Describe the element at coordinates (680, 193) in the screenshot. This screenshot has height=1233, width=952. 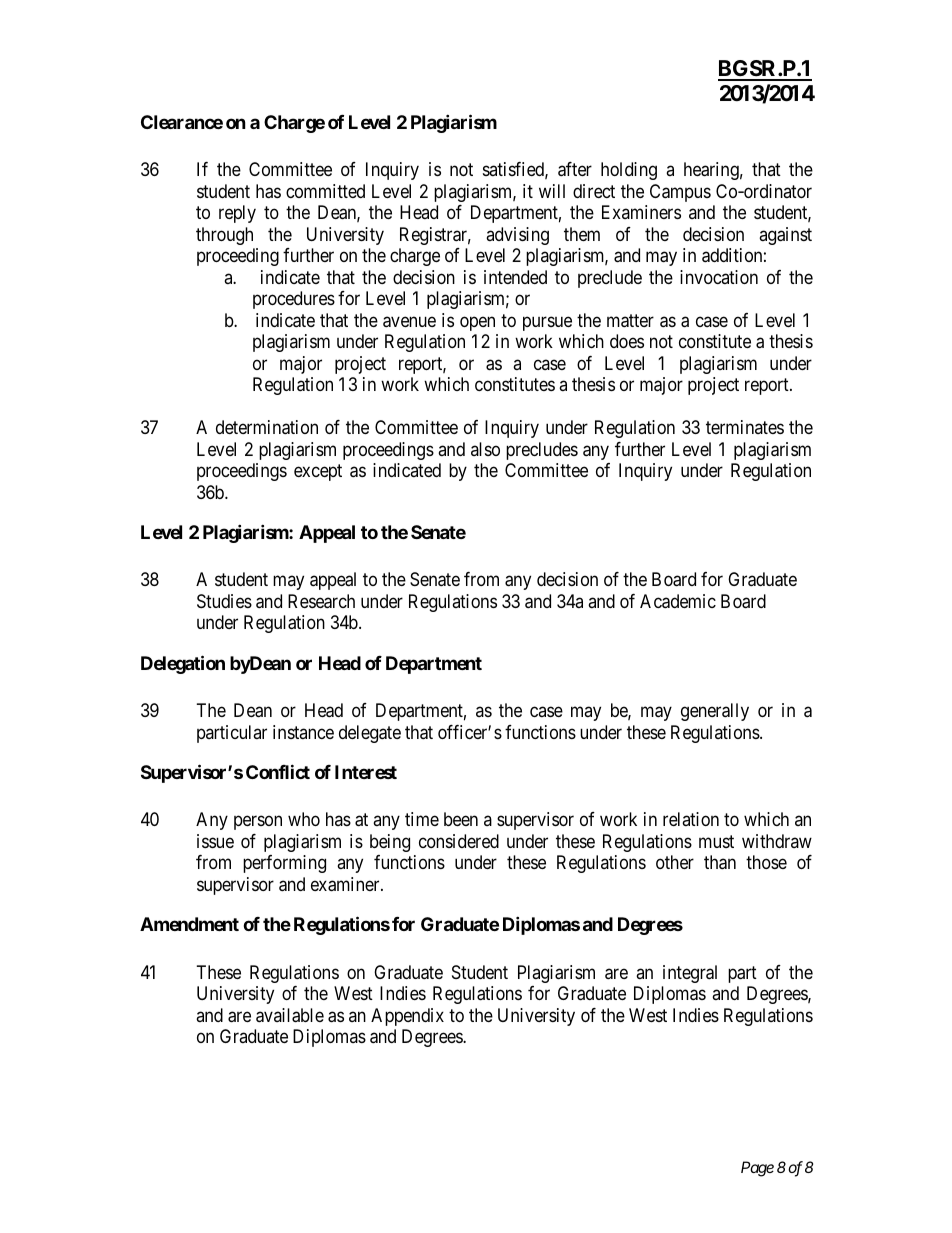
I see `Campus` at that location.
